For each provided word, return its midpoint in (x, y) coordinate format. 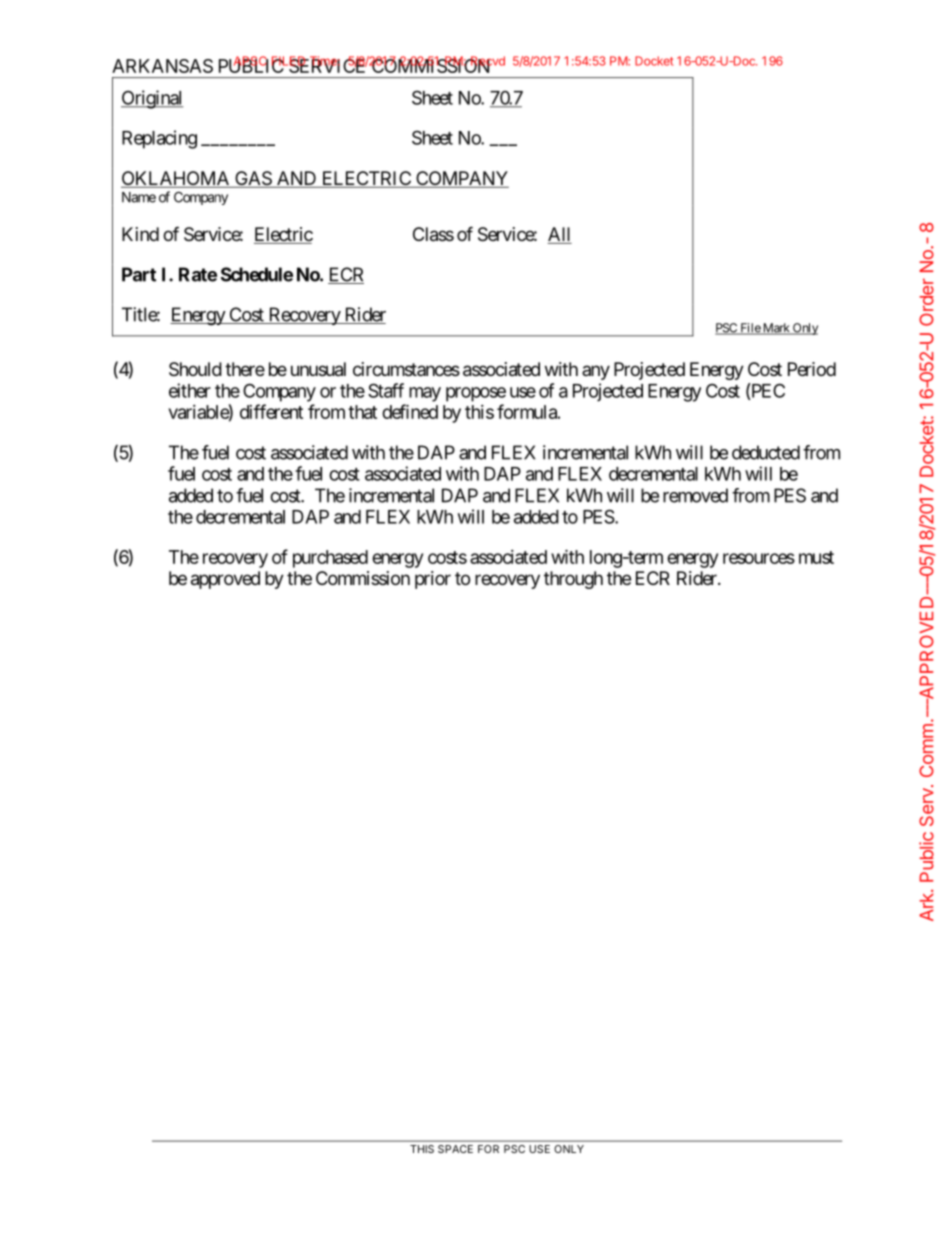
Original (152, 99)
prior (433, 580)
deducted (766, 452)
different (271, 411)
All (559, 234)
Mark (776, 329)
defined (410, 411)
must (816, 557)
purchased (330, 559)
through (573, 580)
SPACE (455, 1149)
